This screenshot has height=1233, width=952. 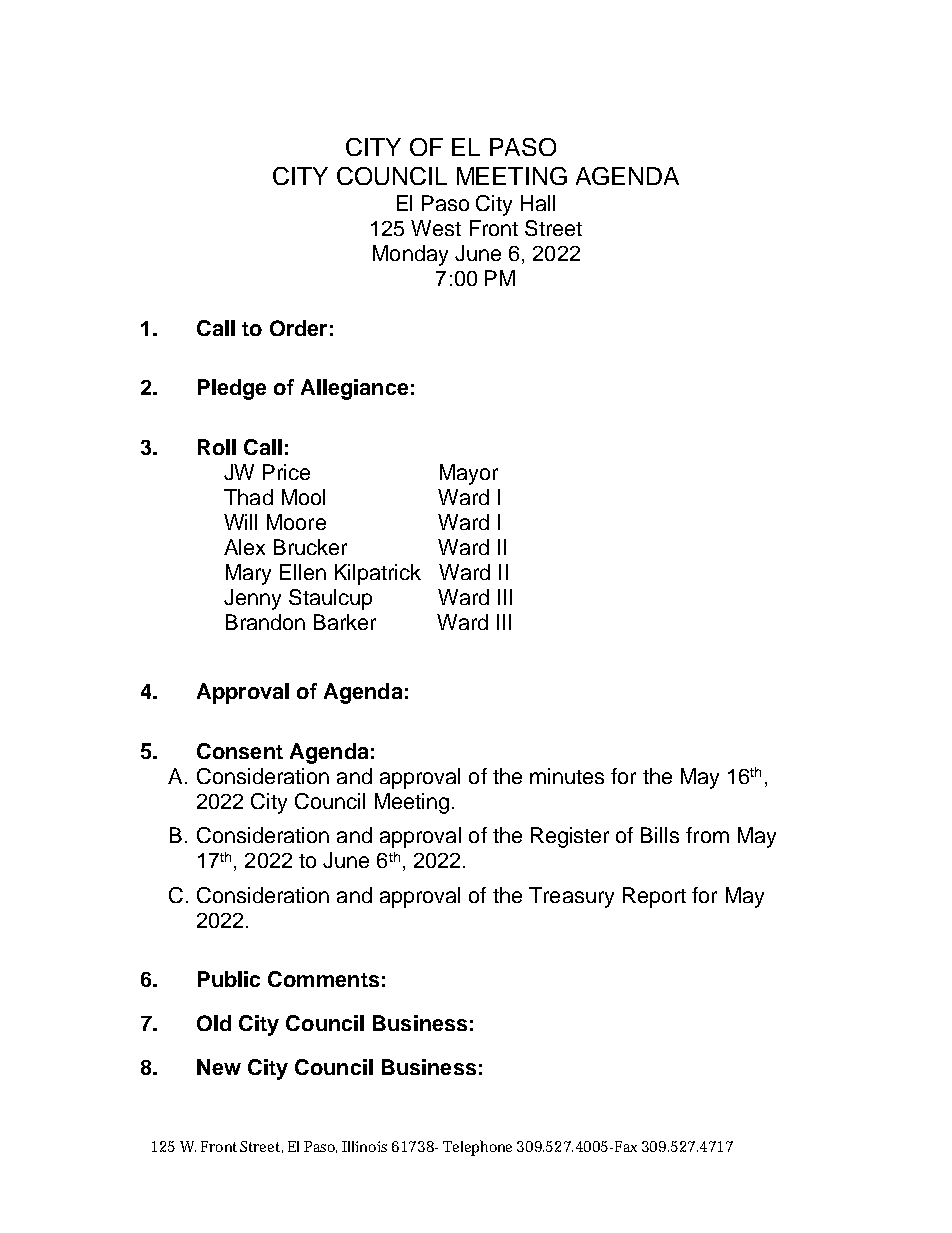 I want to click on Illinois, so click(x=364, y=1146).
